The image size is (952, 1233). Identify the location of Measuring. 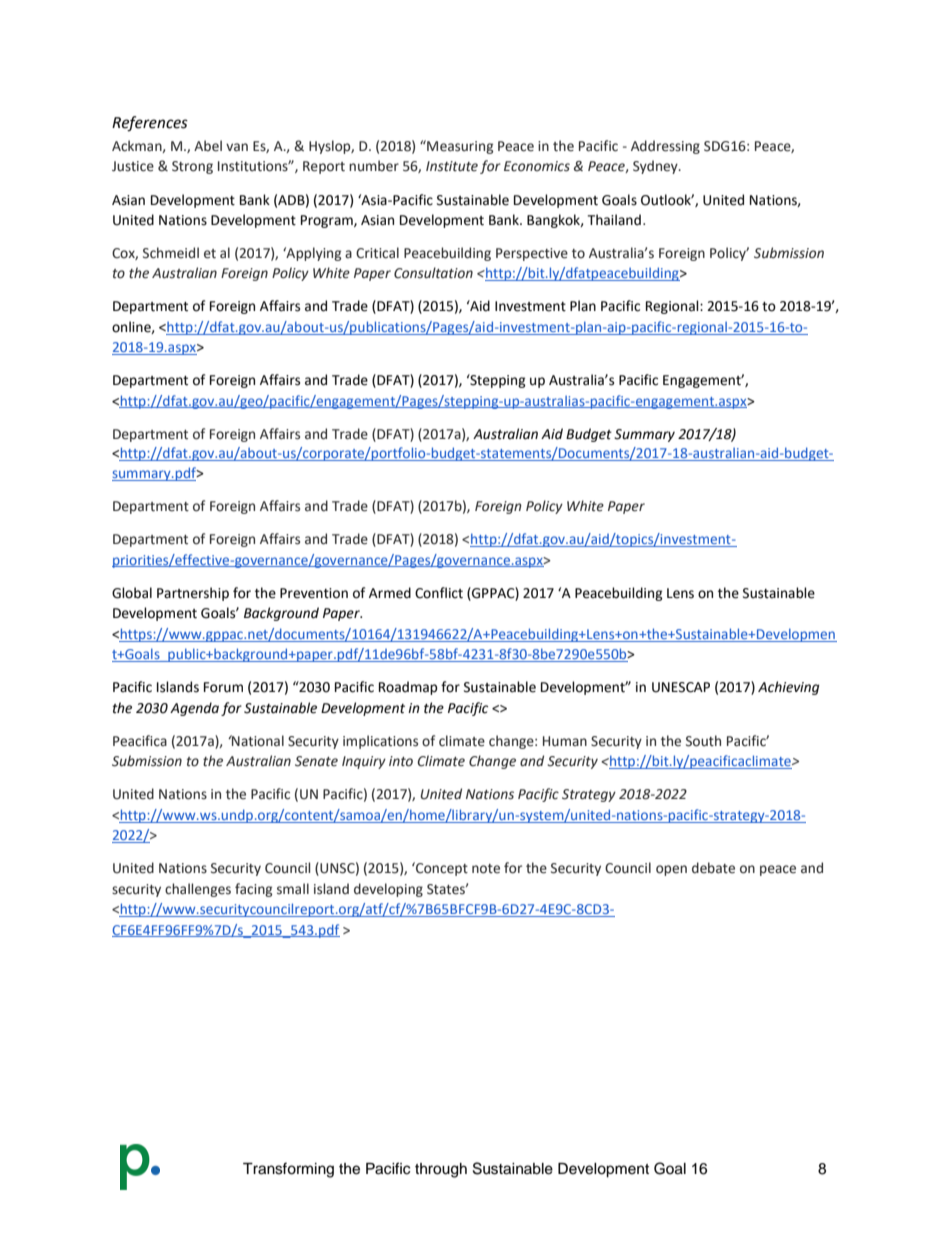
(459, 147).
